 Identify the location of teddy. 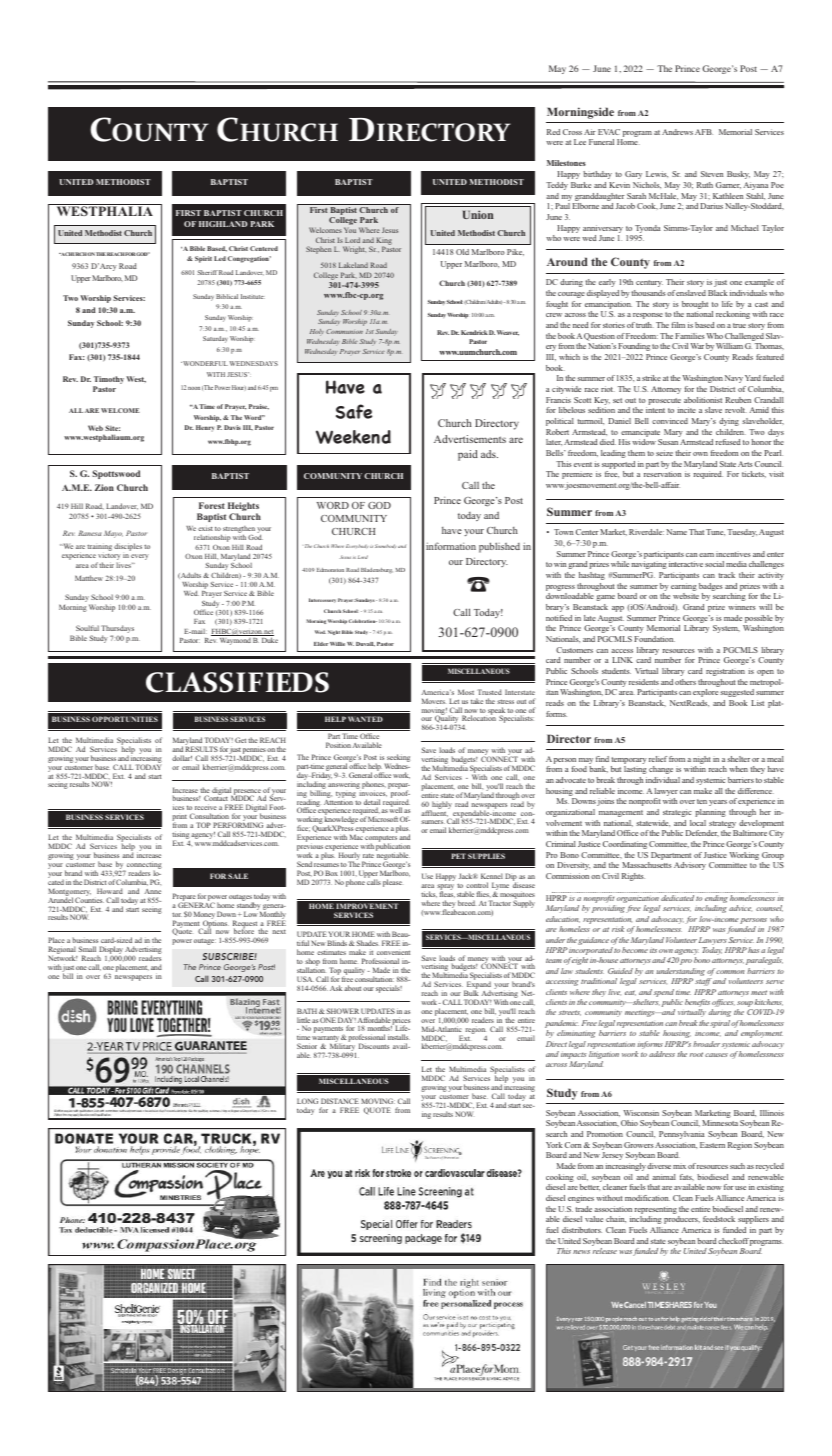
(557, 186).
